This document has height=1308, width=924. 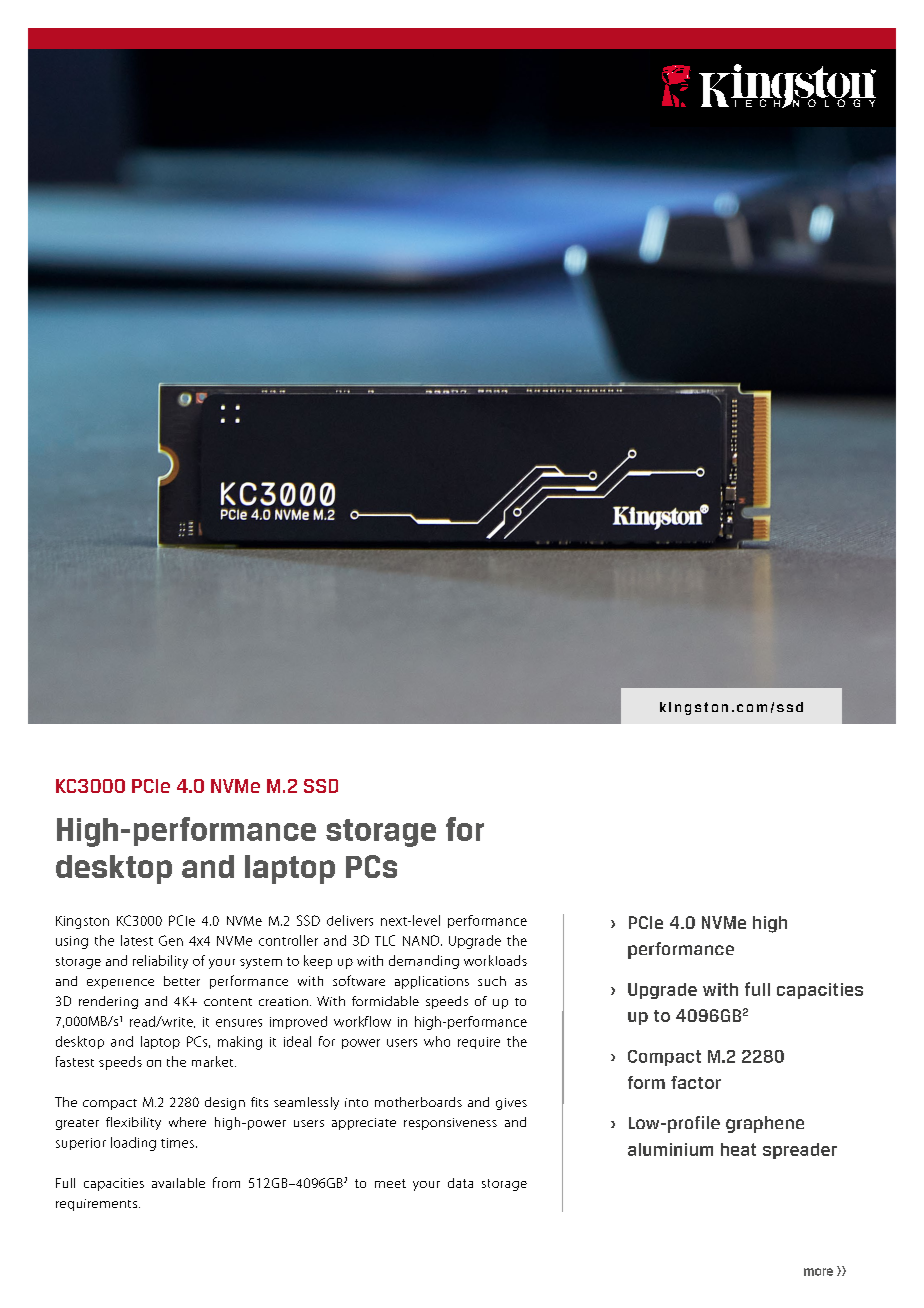 I want to click on data, so click(x=460, y=1183).
